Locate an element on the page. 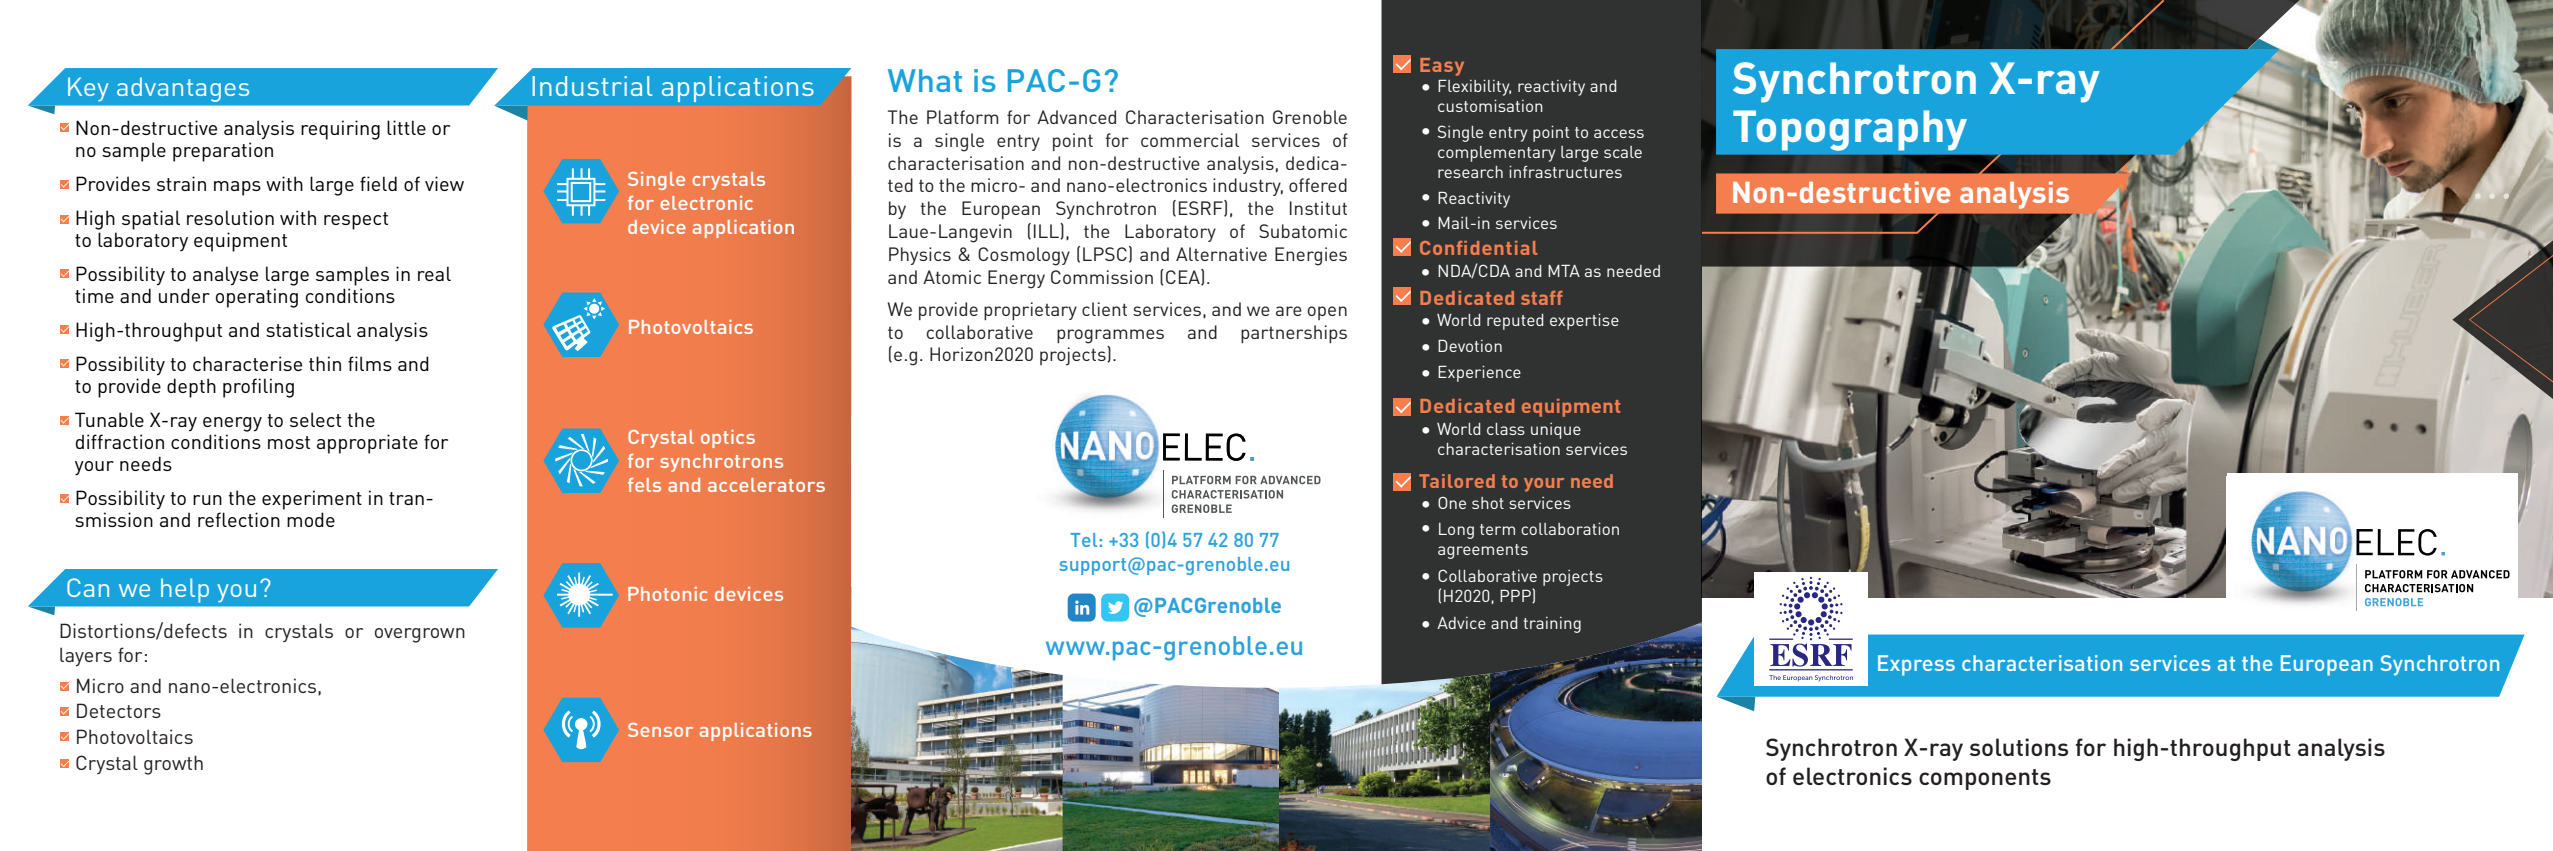 Image resolution: width=2553 pixels, height=851 pixels. proprietary is located at coordinates (1030, 311).
